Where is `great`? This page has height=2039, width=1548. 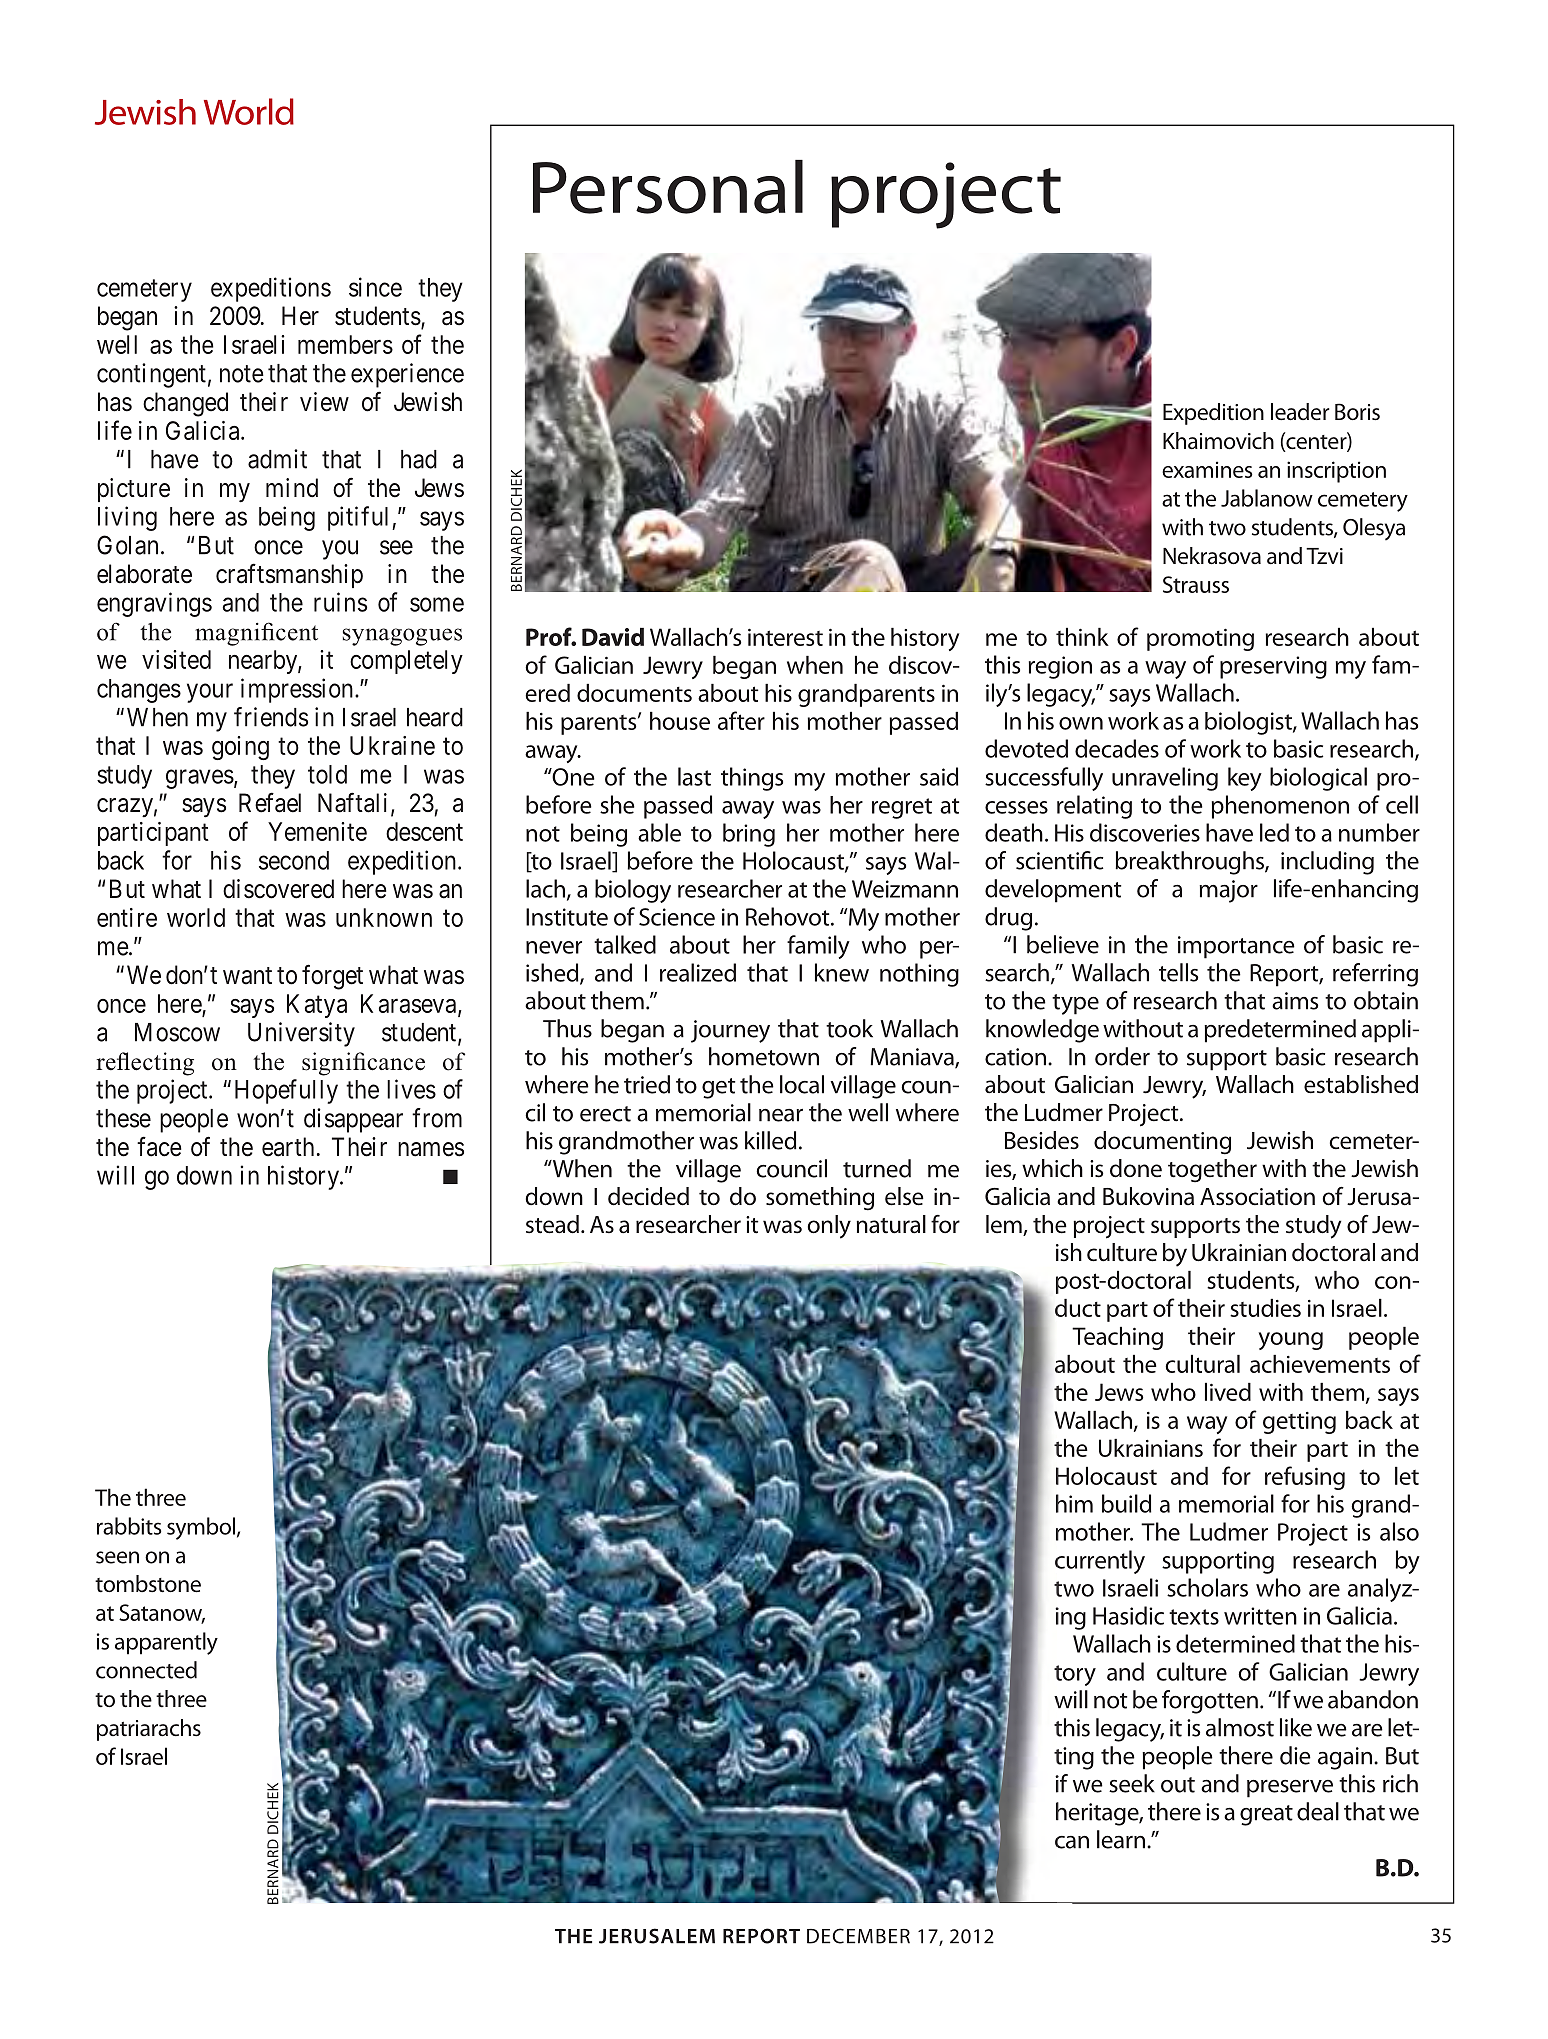 great is located at coordinates (1266, 1815).
